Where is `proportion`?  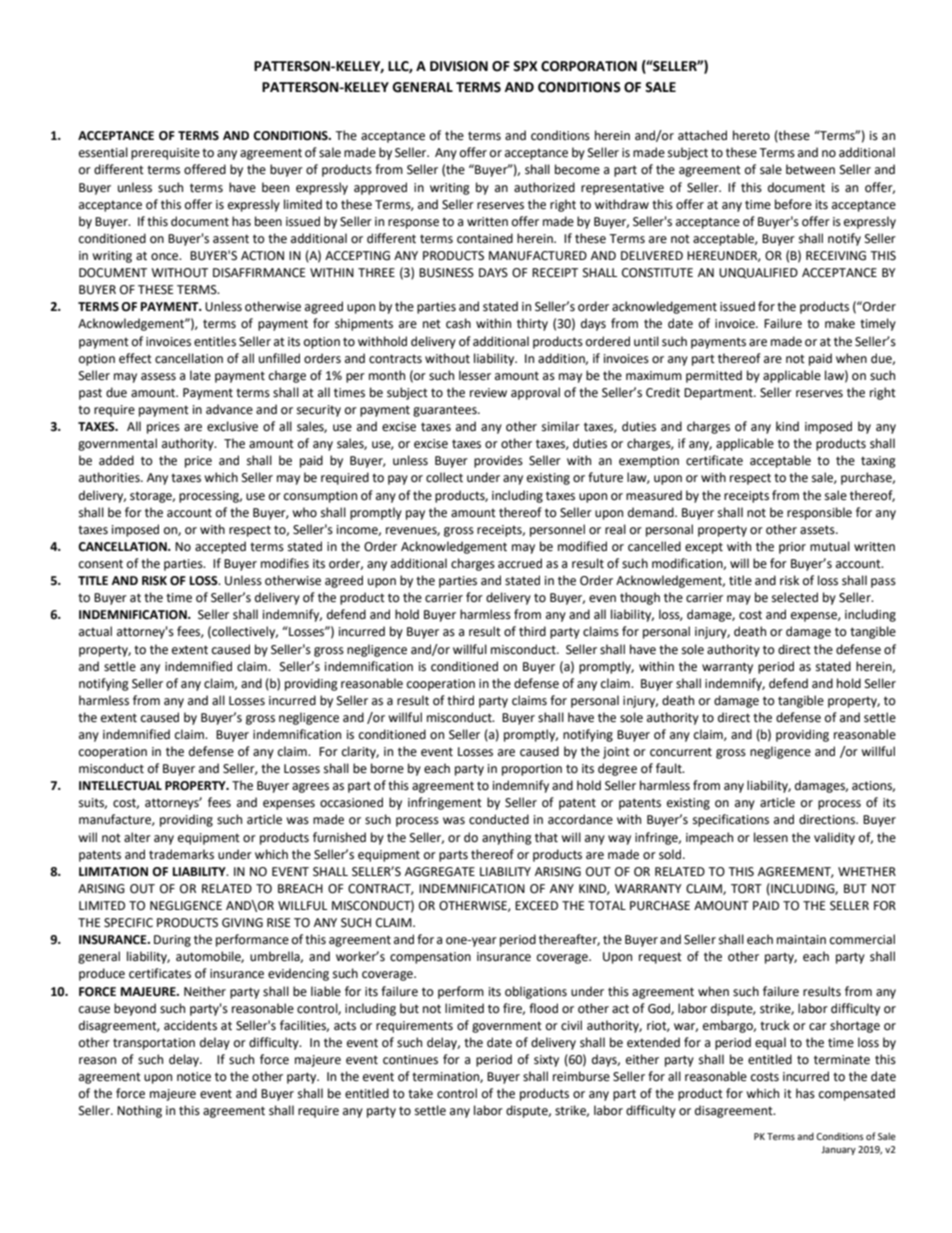
proportion is located at coordinates (532, 770).
